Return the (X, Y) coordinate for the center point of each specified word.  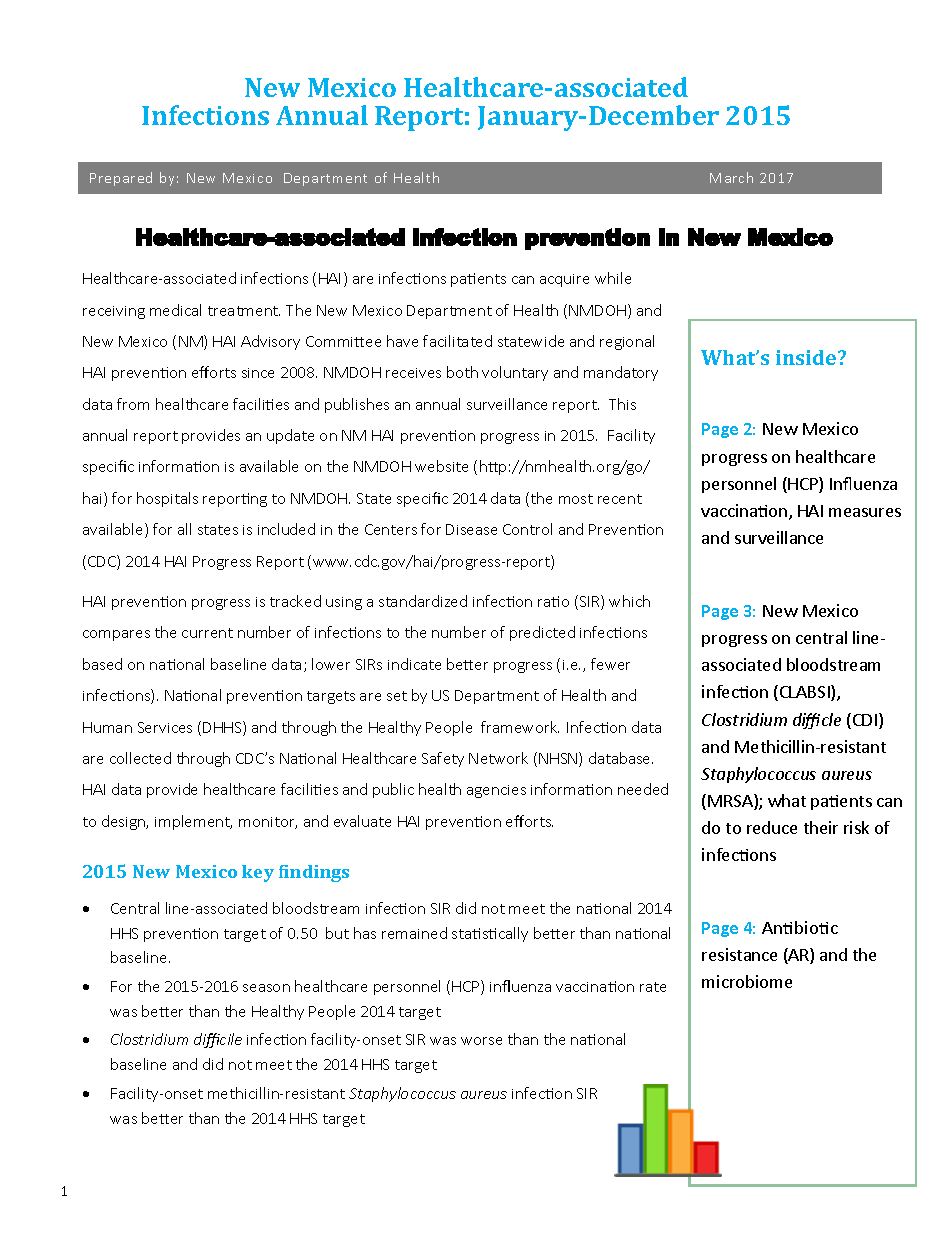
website (441, 466)
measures (865, 512)
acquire (564, 280)
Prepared (121, 179)
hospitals (167, 499)
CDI (865, 720)
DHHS (223, 728)
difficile (218, 1040)
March (731, 177)
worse (481, 1041)
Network (498, 758)
